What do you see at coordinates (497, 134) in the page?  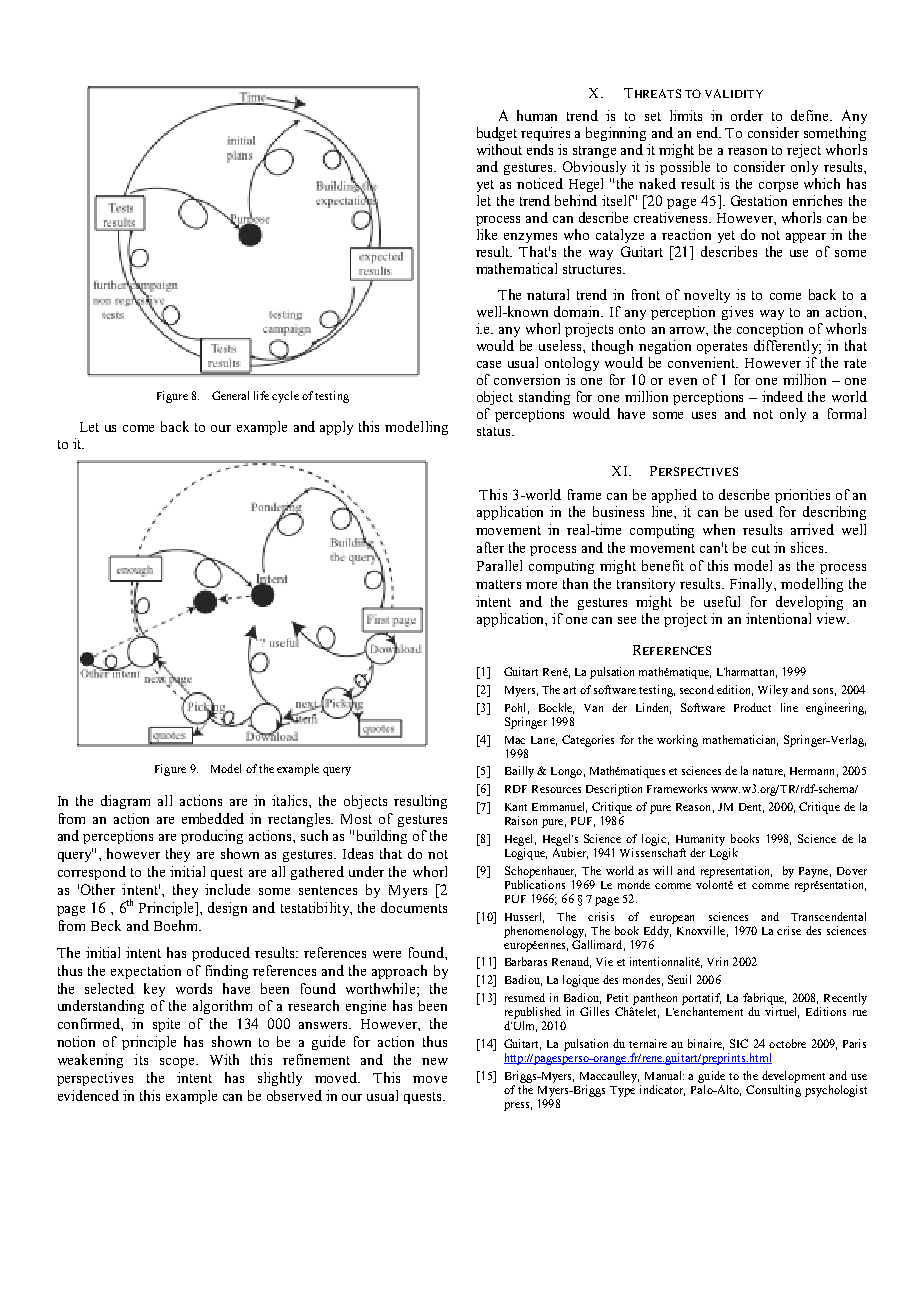 I see `budget` at bounding box center [497, 134].
